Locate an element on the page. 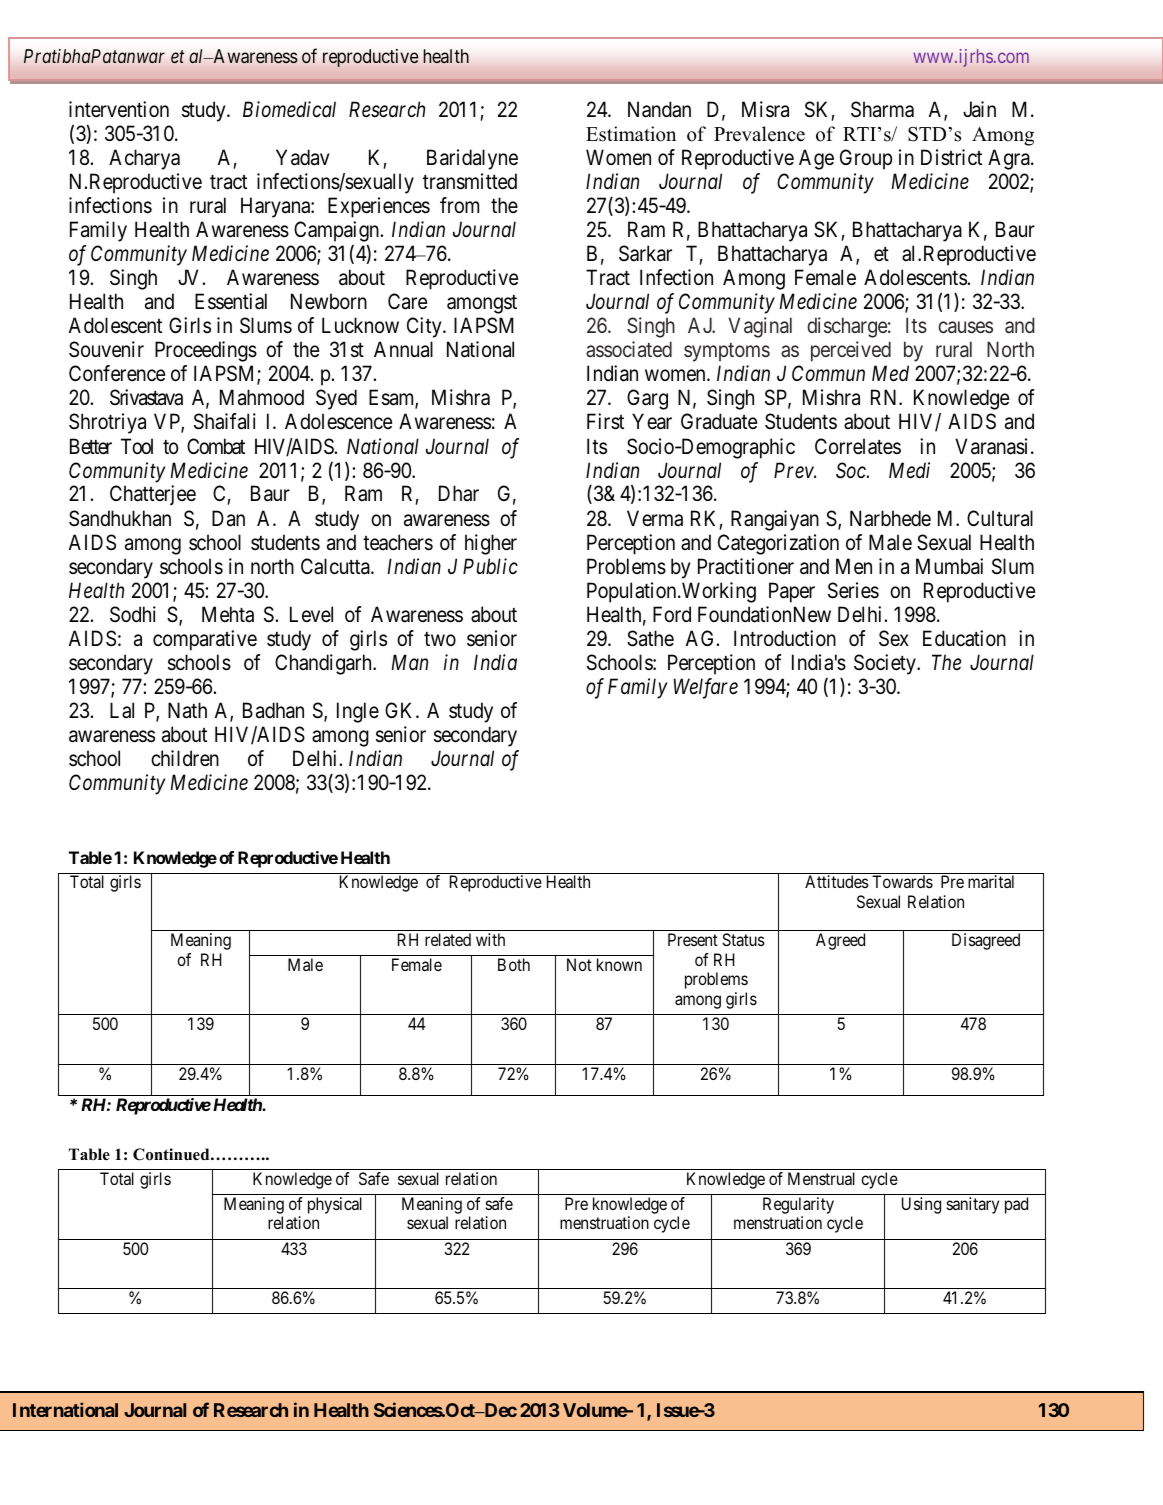 This image has width=1163, height=1505. Not is located at coordinates (579, 964).
